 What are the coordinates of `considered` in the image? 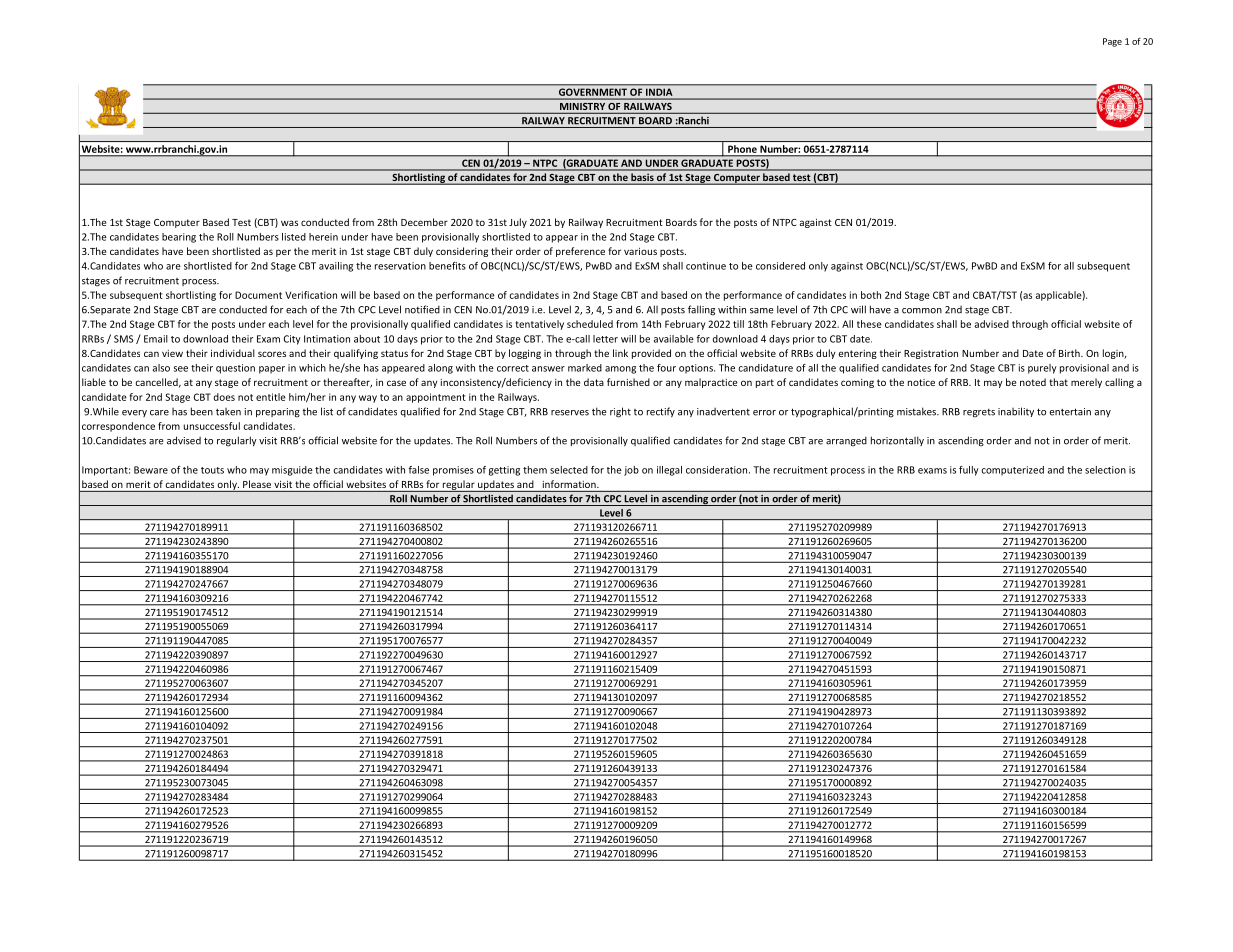 It's located at (780, 266).
